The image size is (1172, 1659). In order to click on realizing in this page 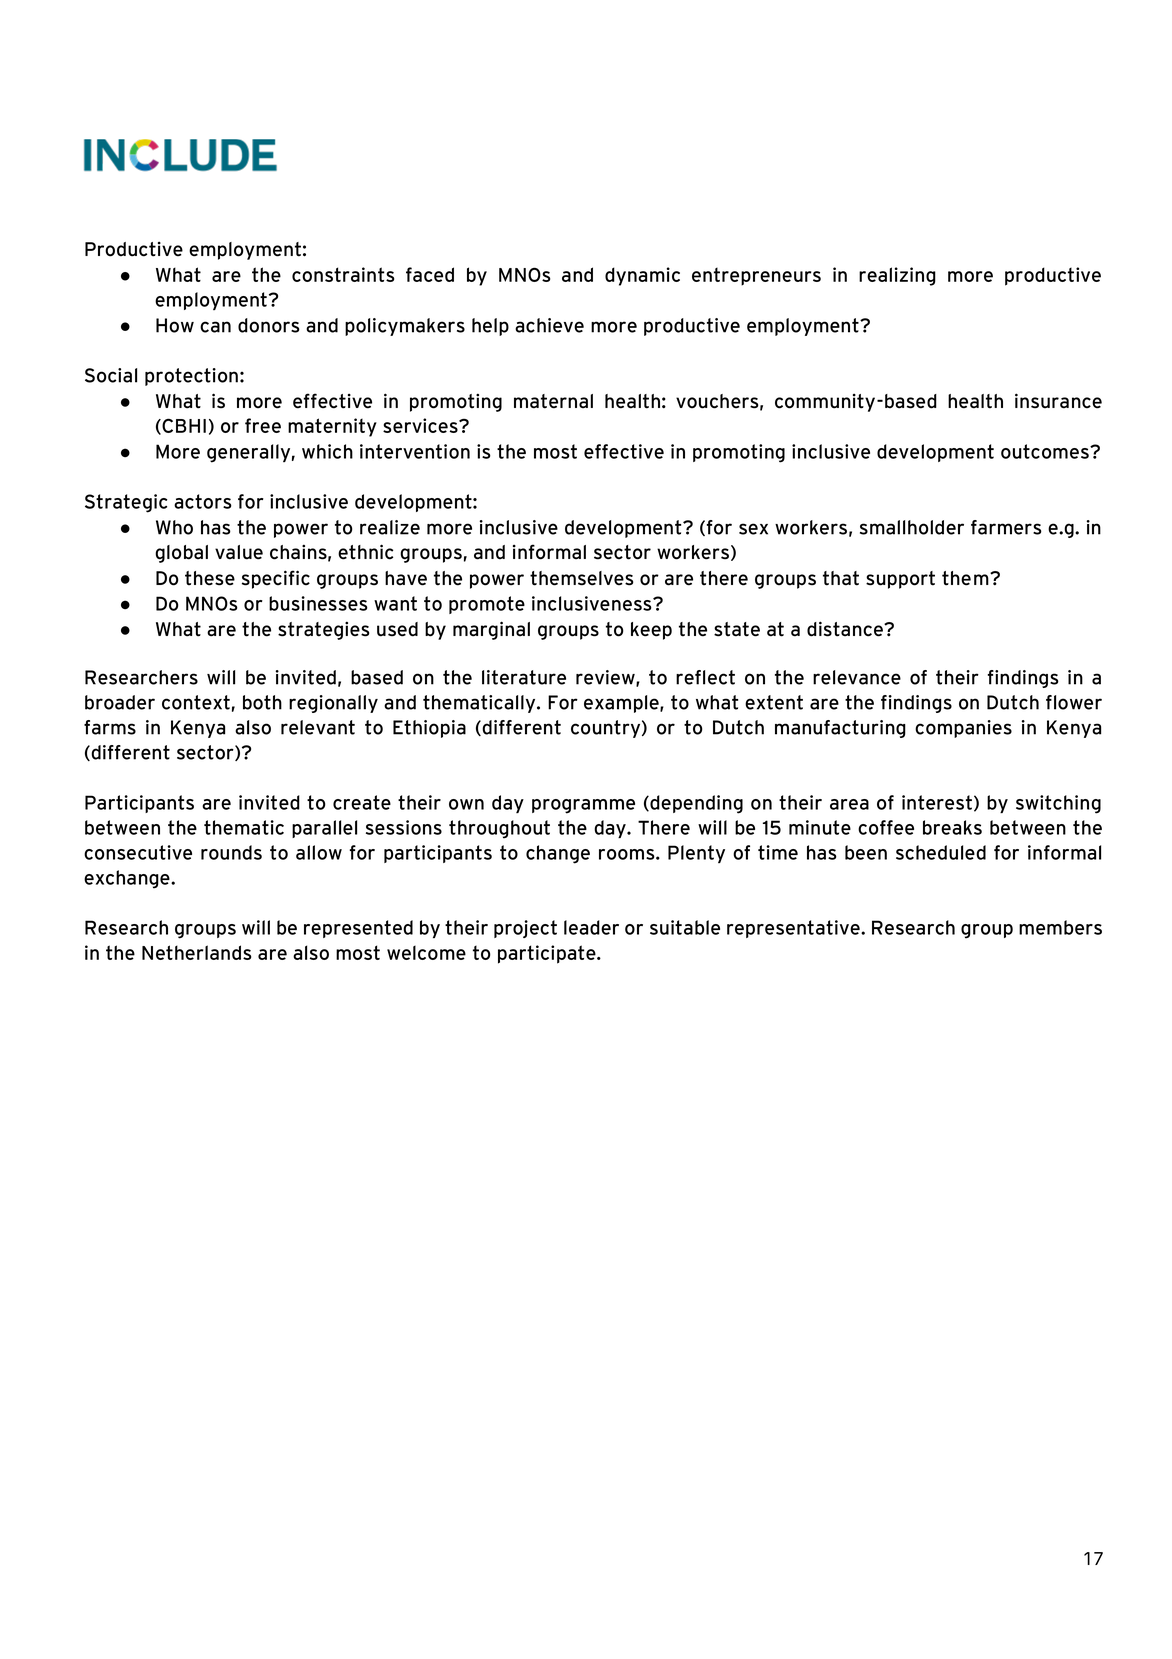, I will do `click(897, 276)`.
